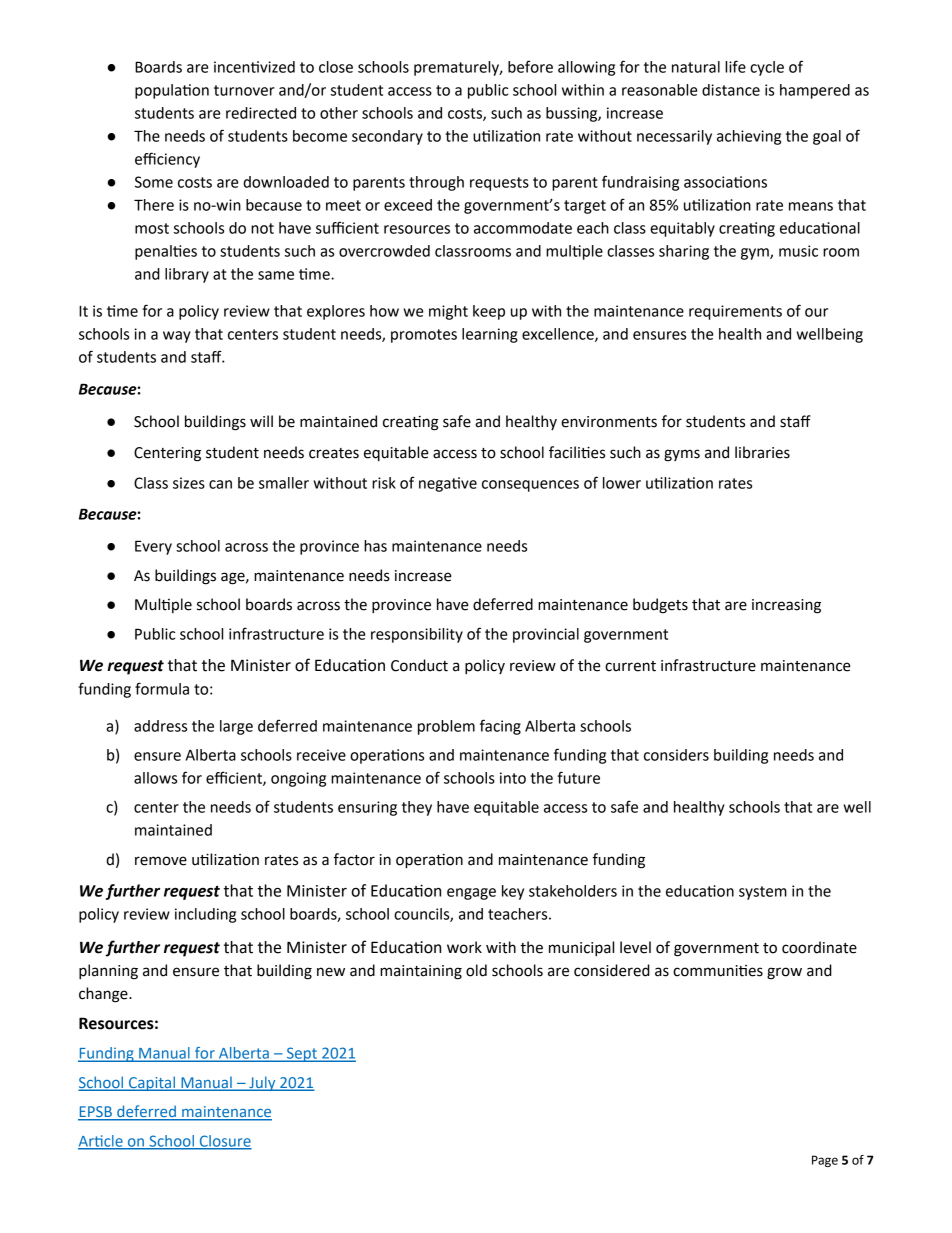 The image size is (952, 1233). What do you see at coordinates (224, 1142) in the screenshot?
I see `Closure` at bounding box center [224, 1142].
